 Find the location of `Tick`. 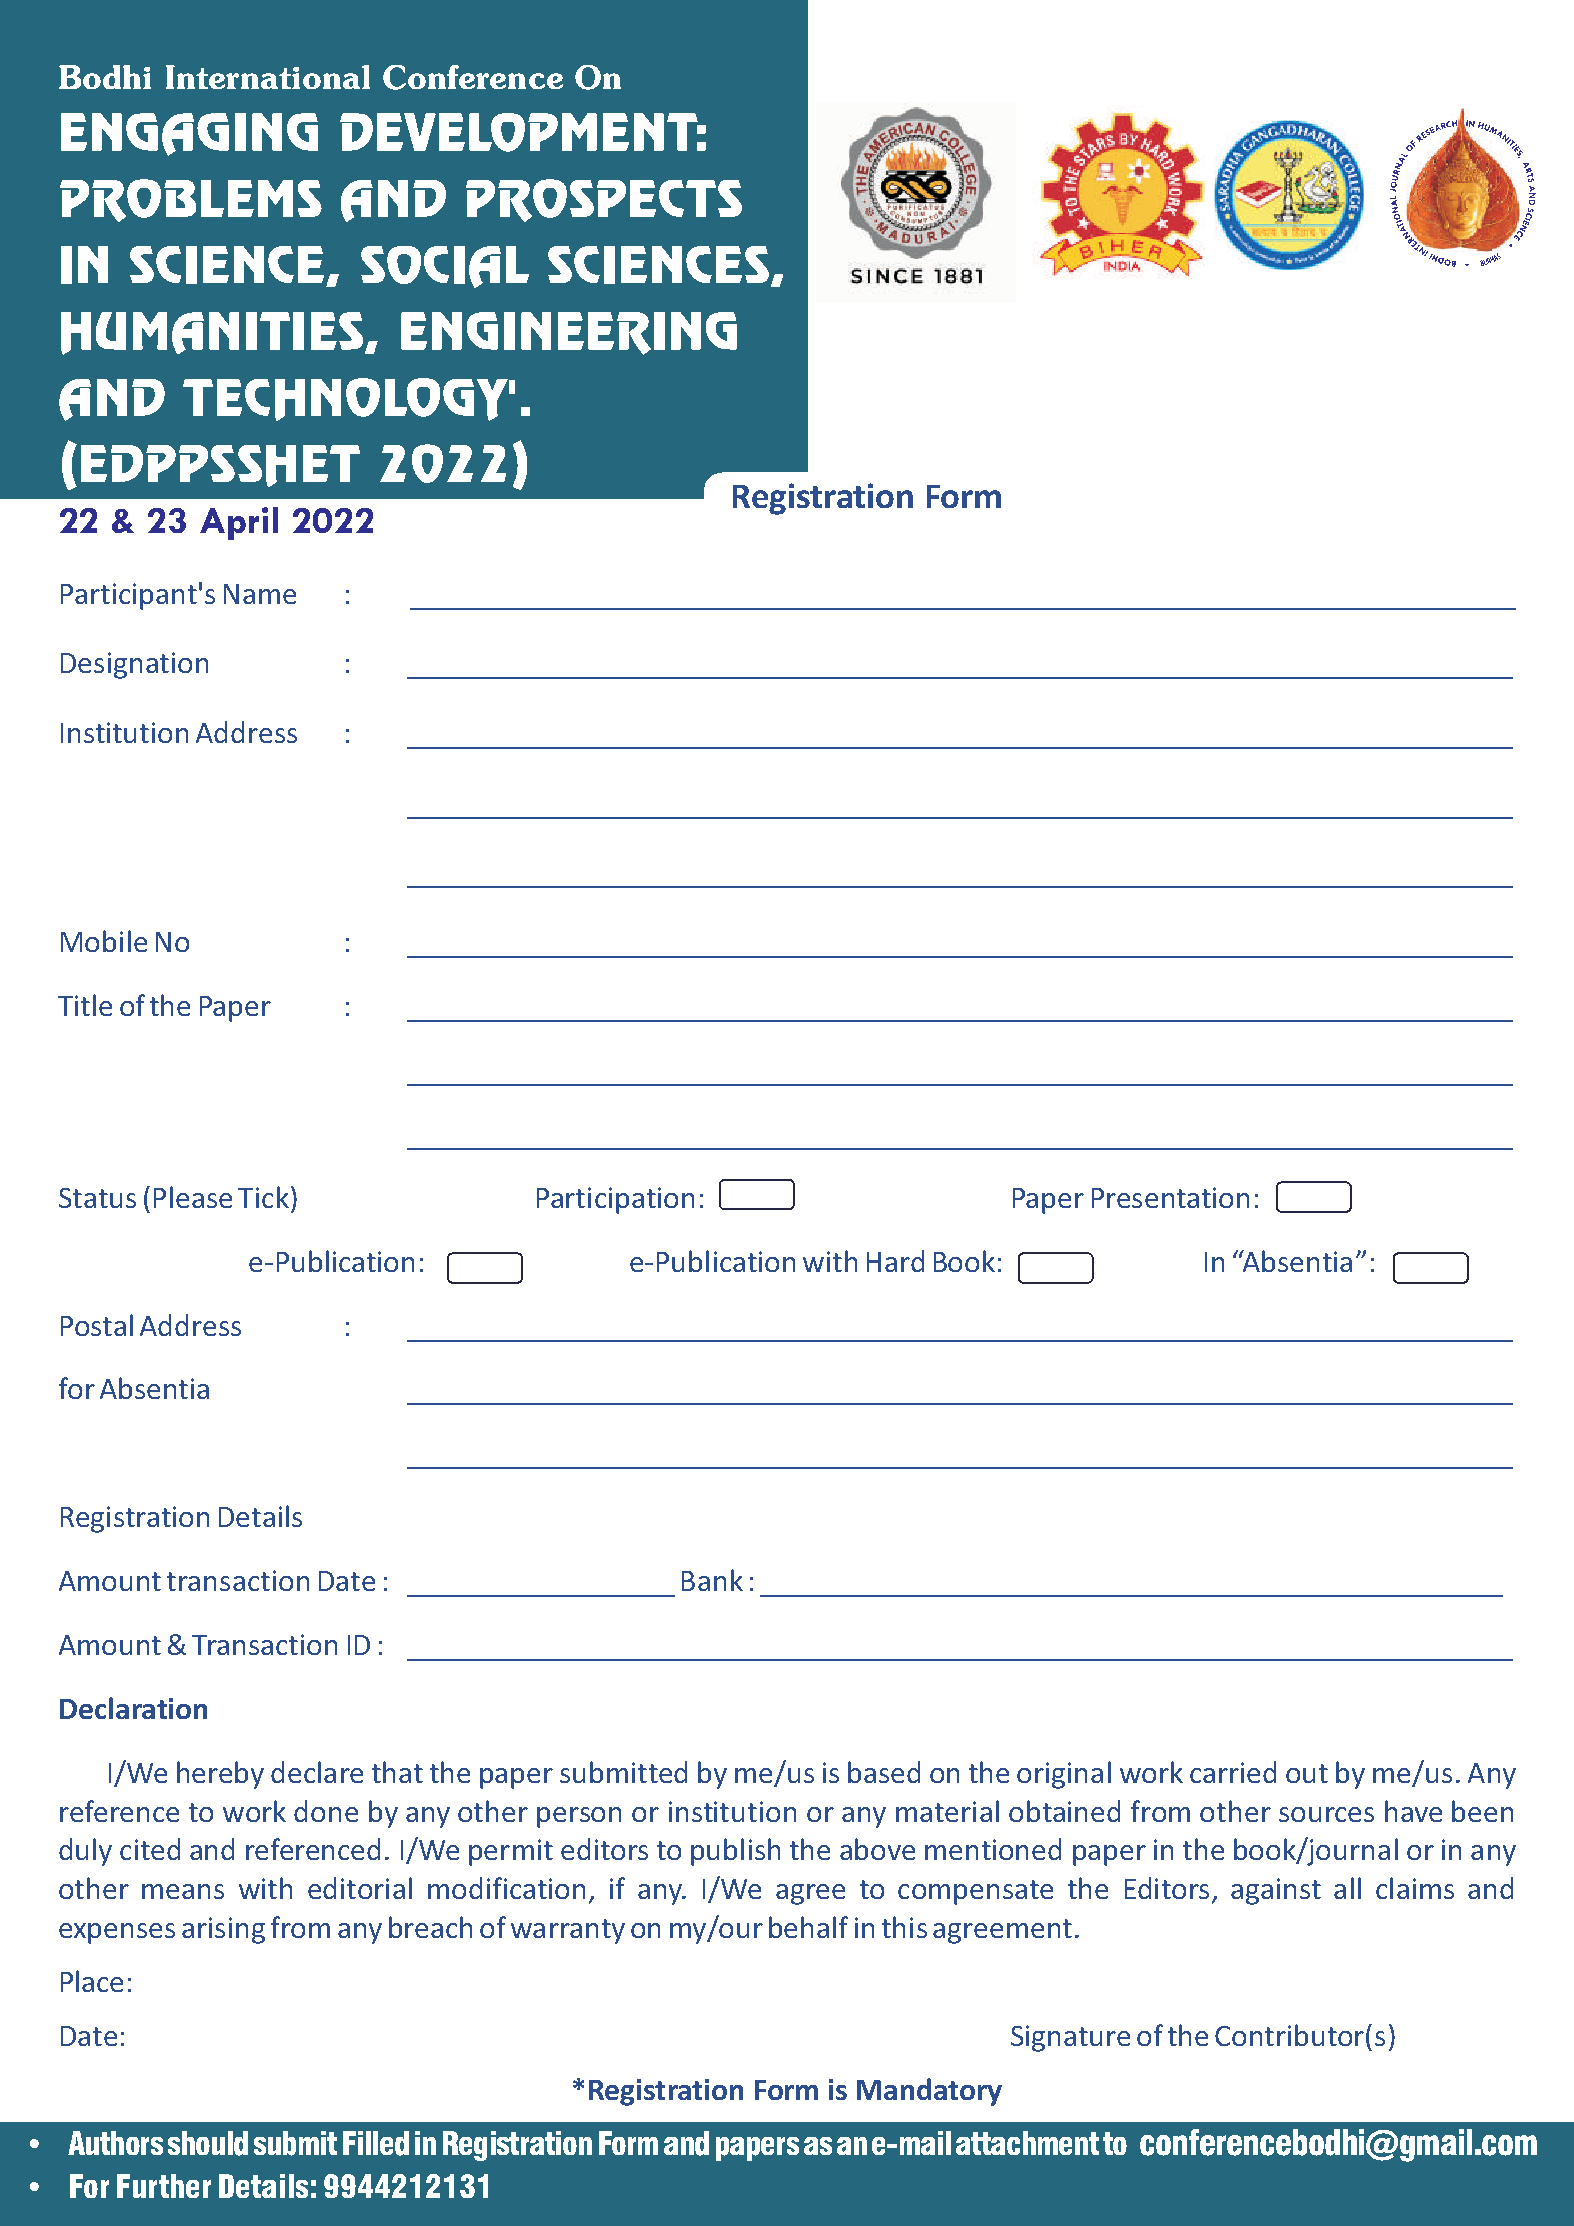

Tick is located at coordinates (263, 1197).
